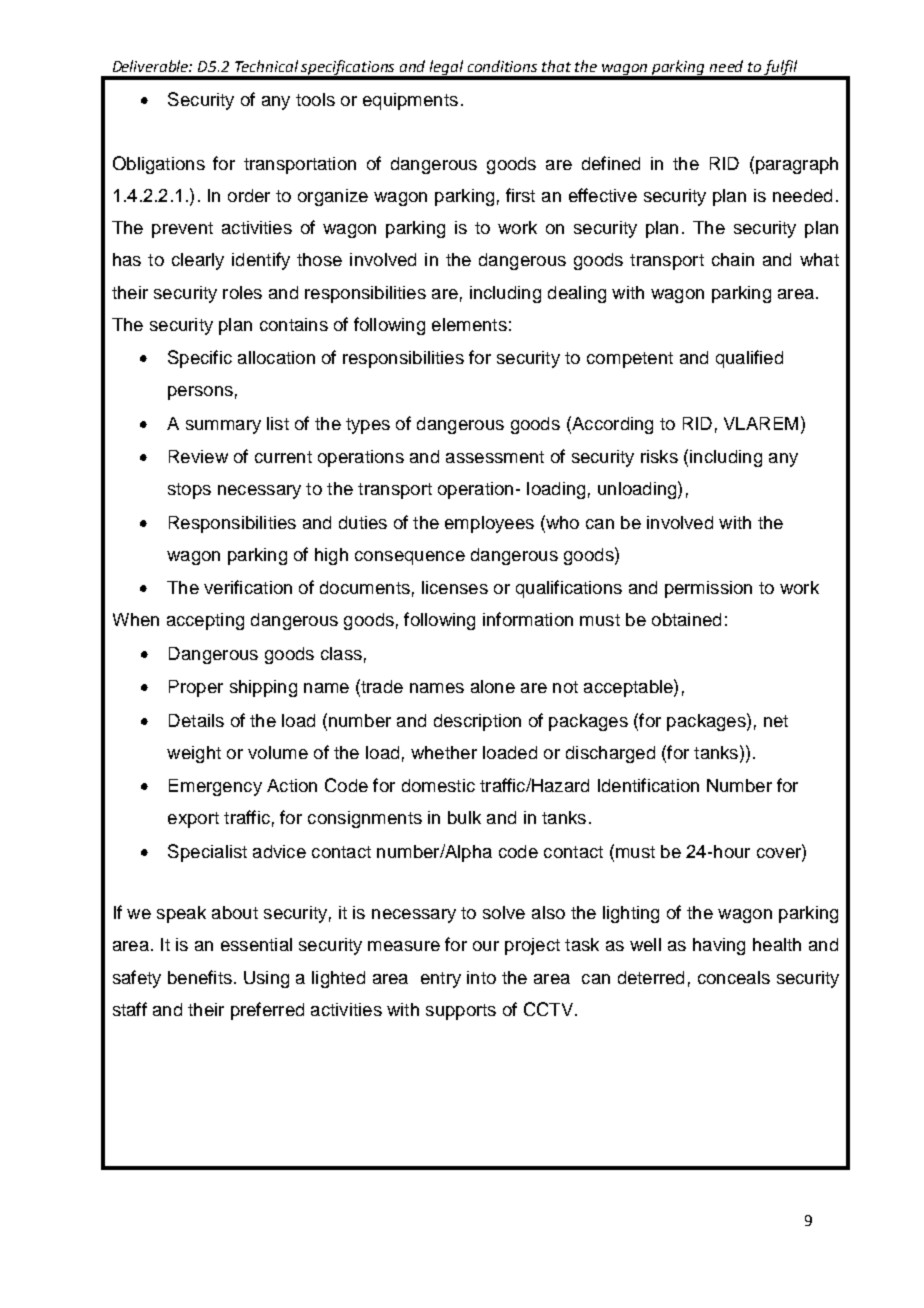 The width and height of the screenshot is (924, 1308). What do you see at coordinates (481, 977) in the screenshot?
I see `into` at bounding box center [481, 977].
